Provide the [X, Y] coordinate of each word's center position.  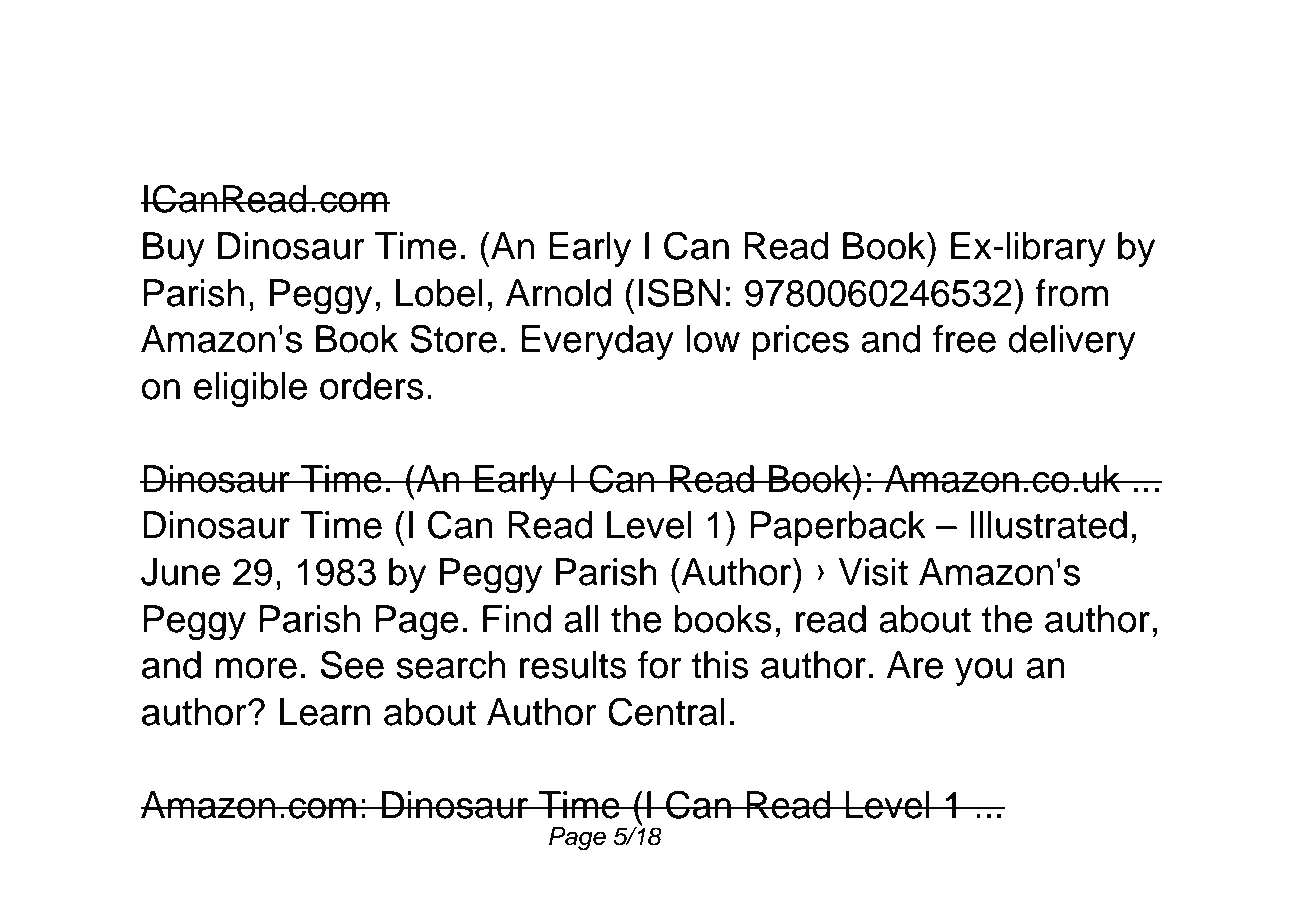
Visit [873, 572]
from [1072, 293]
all [581, 619]
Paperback [838, 528]
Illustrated [1048, 525]
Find [517, 619]
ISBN [680, 292]
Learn [325, 712]
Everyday [597, 342]
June [180, 572]
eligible [250, 390]
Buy [174, 249]
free [964, 339]
